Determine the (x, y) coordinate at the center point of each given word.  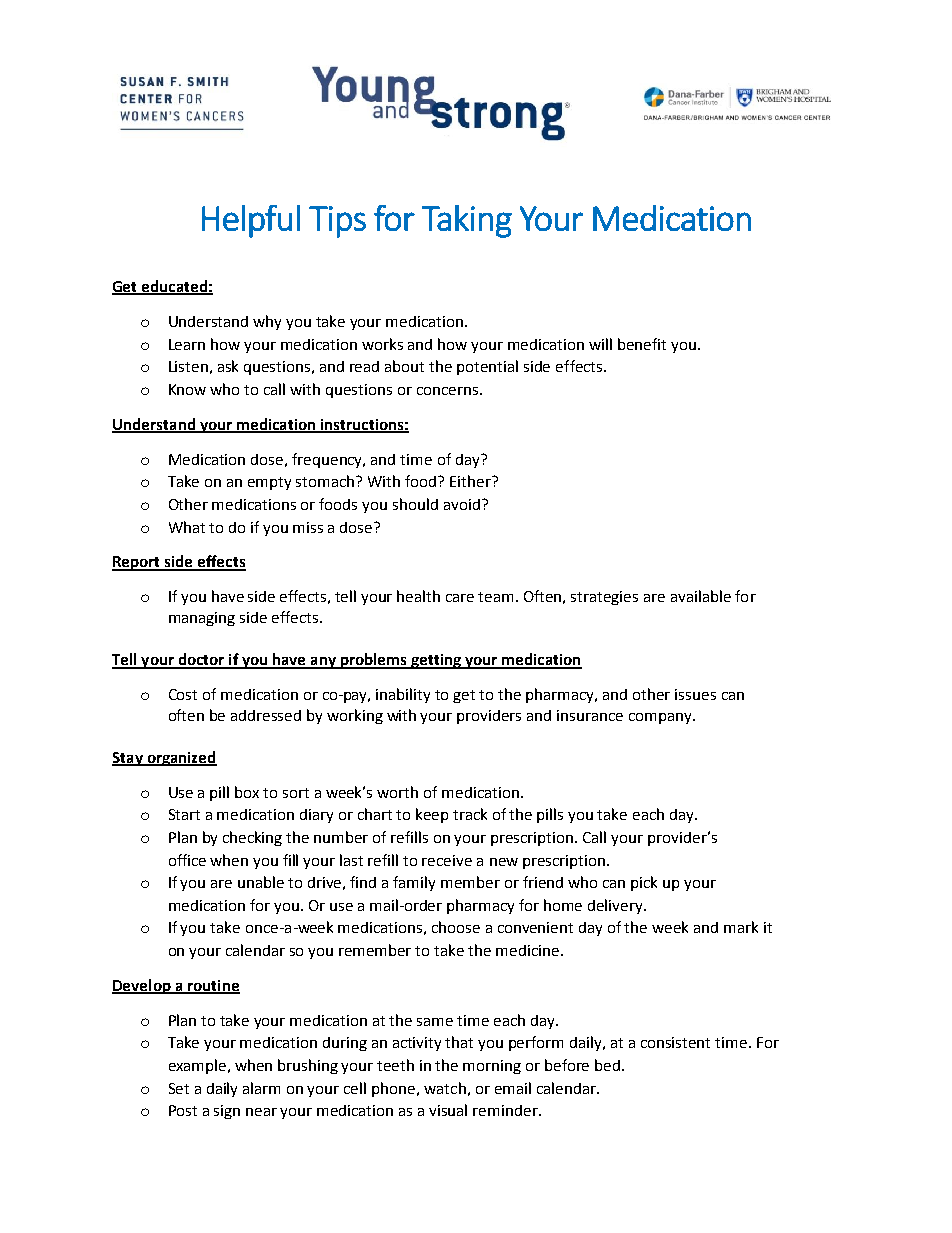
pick (644, 883)
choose (456, 927)
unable (261, 882)
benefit (642, 344)
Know (187, 389)
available (701, 596)
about (404, 366)
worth (397, 792)
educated (174, 287)
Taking (467, 221)
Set (179, 1088)
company (661, 718)
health (418, 596)
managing (202, 619)
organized (181, 758)
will (600, 344)
